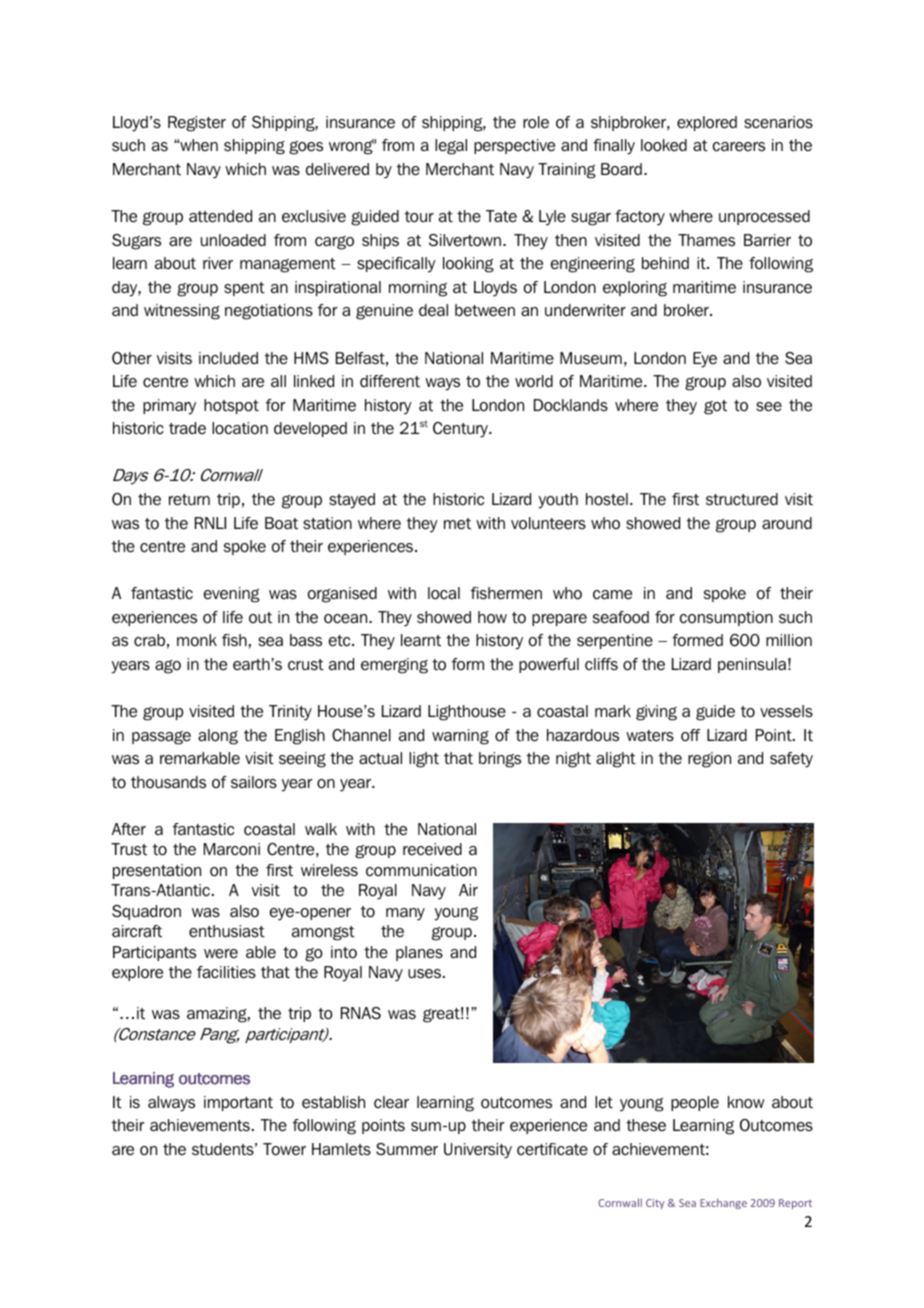  What do you see at coordinates (709, 760) in the image?
I see `region` at bounding box center [709, 760].
